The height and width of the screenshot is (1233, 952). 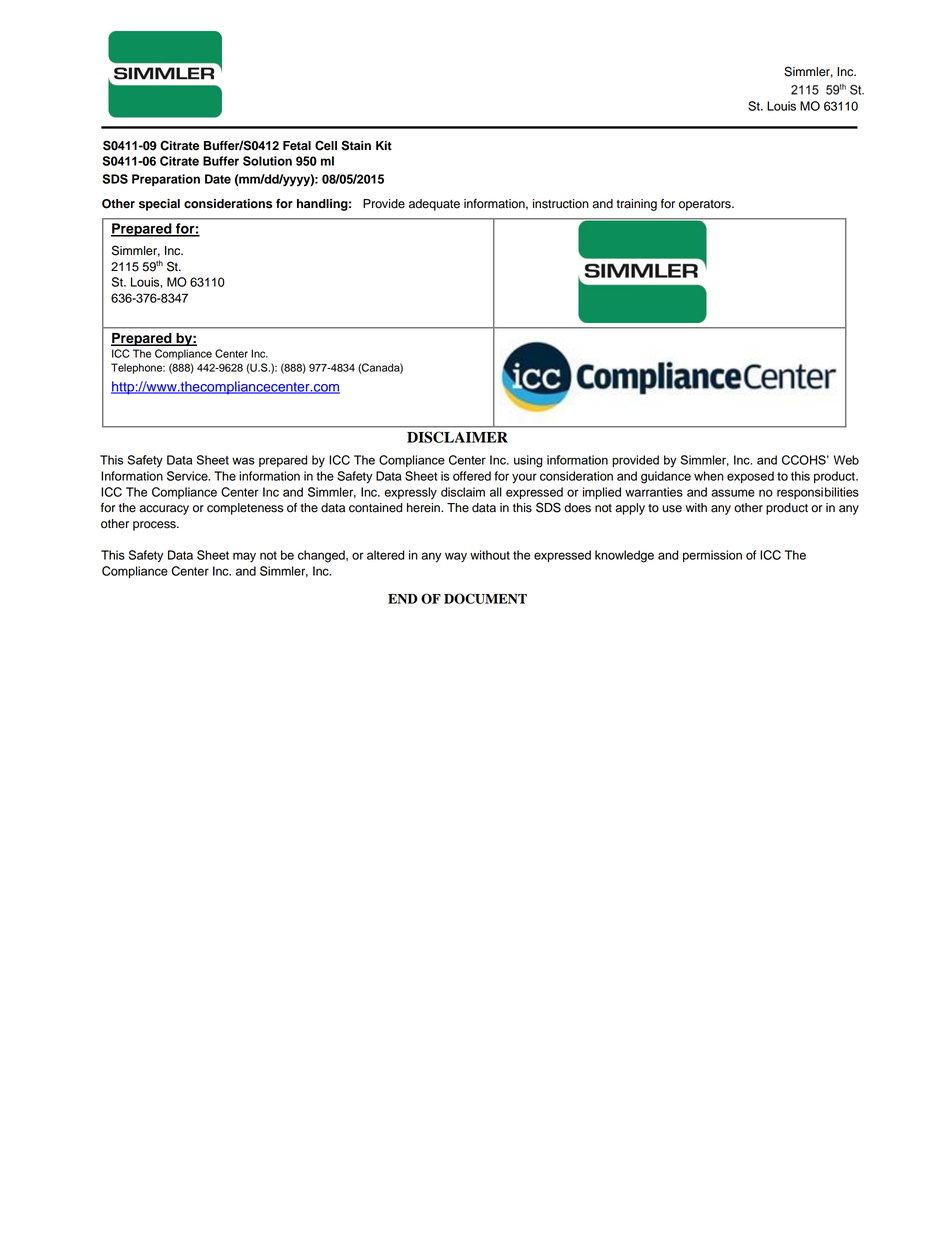 I want to click on using, so click(x=528, y=461).
